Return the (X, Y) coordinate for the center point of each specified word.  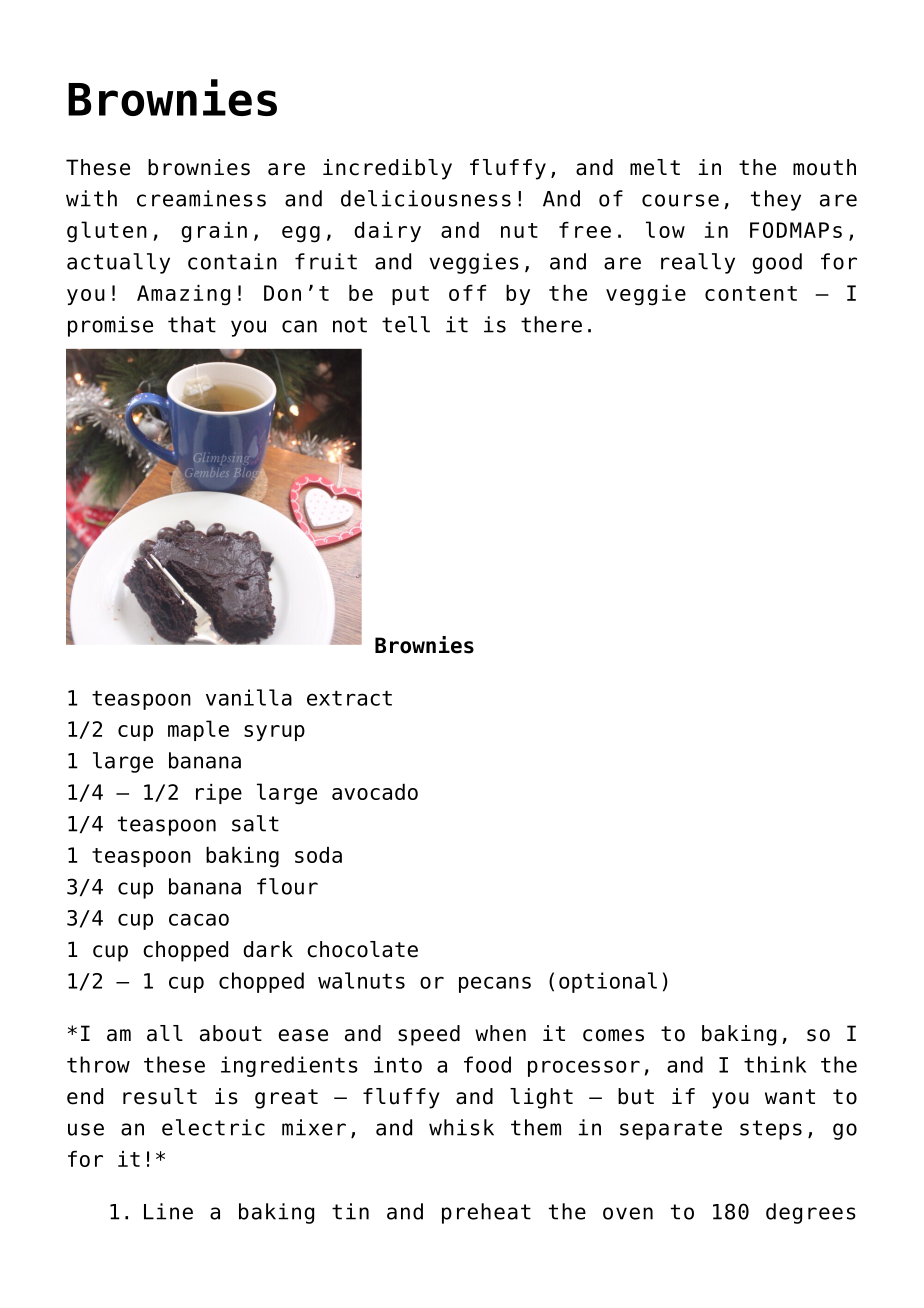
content (751, 293)
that (192, 324)
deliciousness (426, 198)
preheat (486, 1213)
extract (349, 698)
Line (168, 1211)
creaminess (201, 198)
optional (608, 982)
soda (318, 855)
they (776, 200)
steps (771, 1130)
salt (255, 823)
